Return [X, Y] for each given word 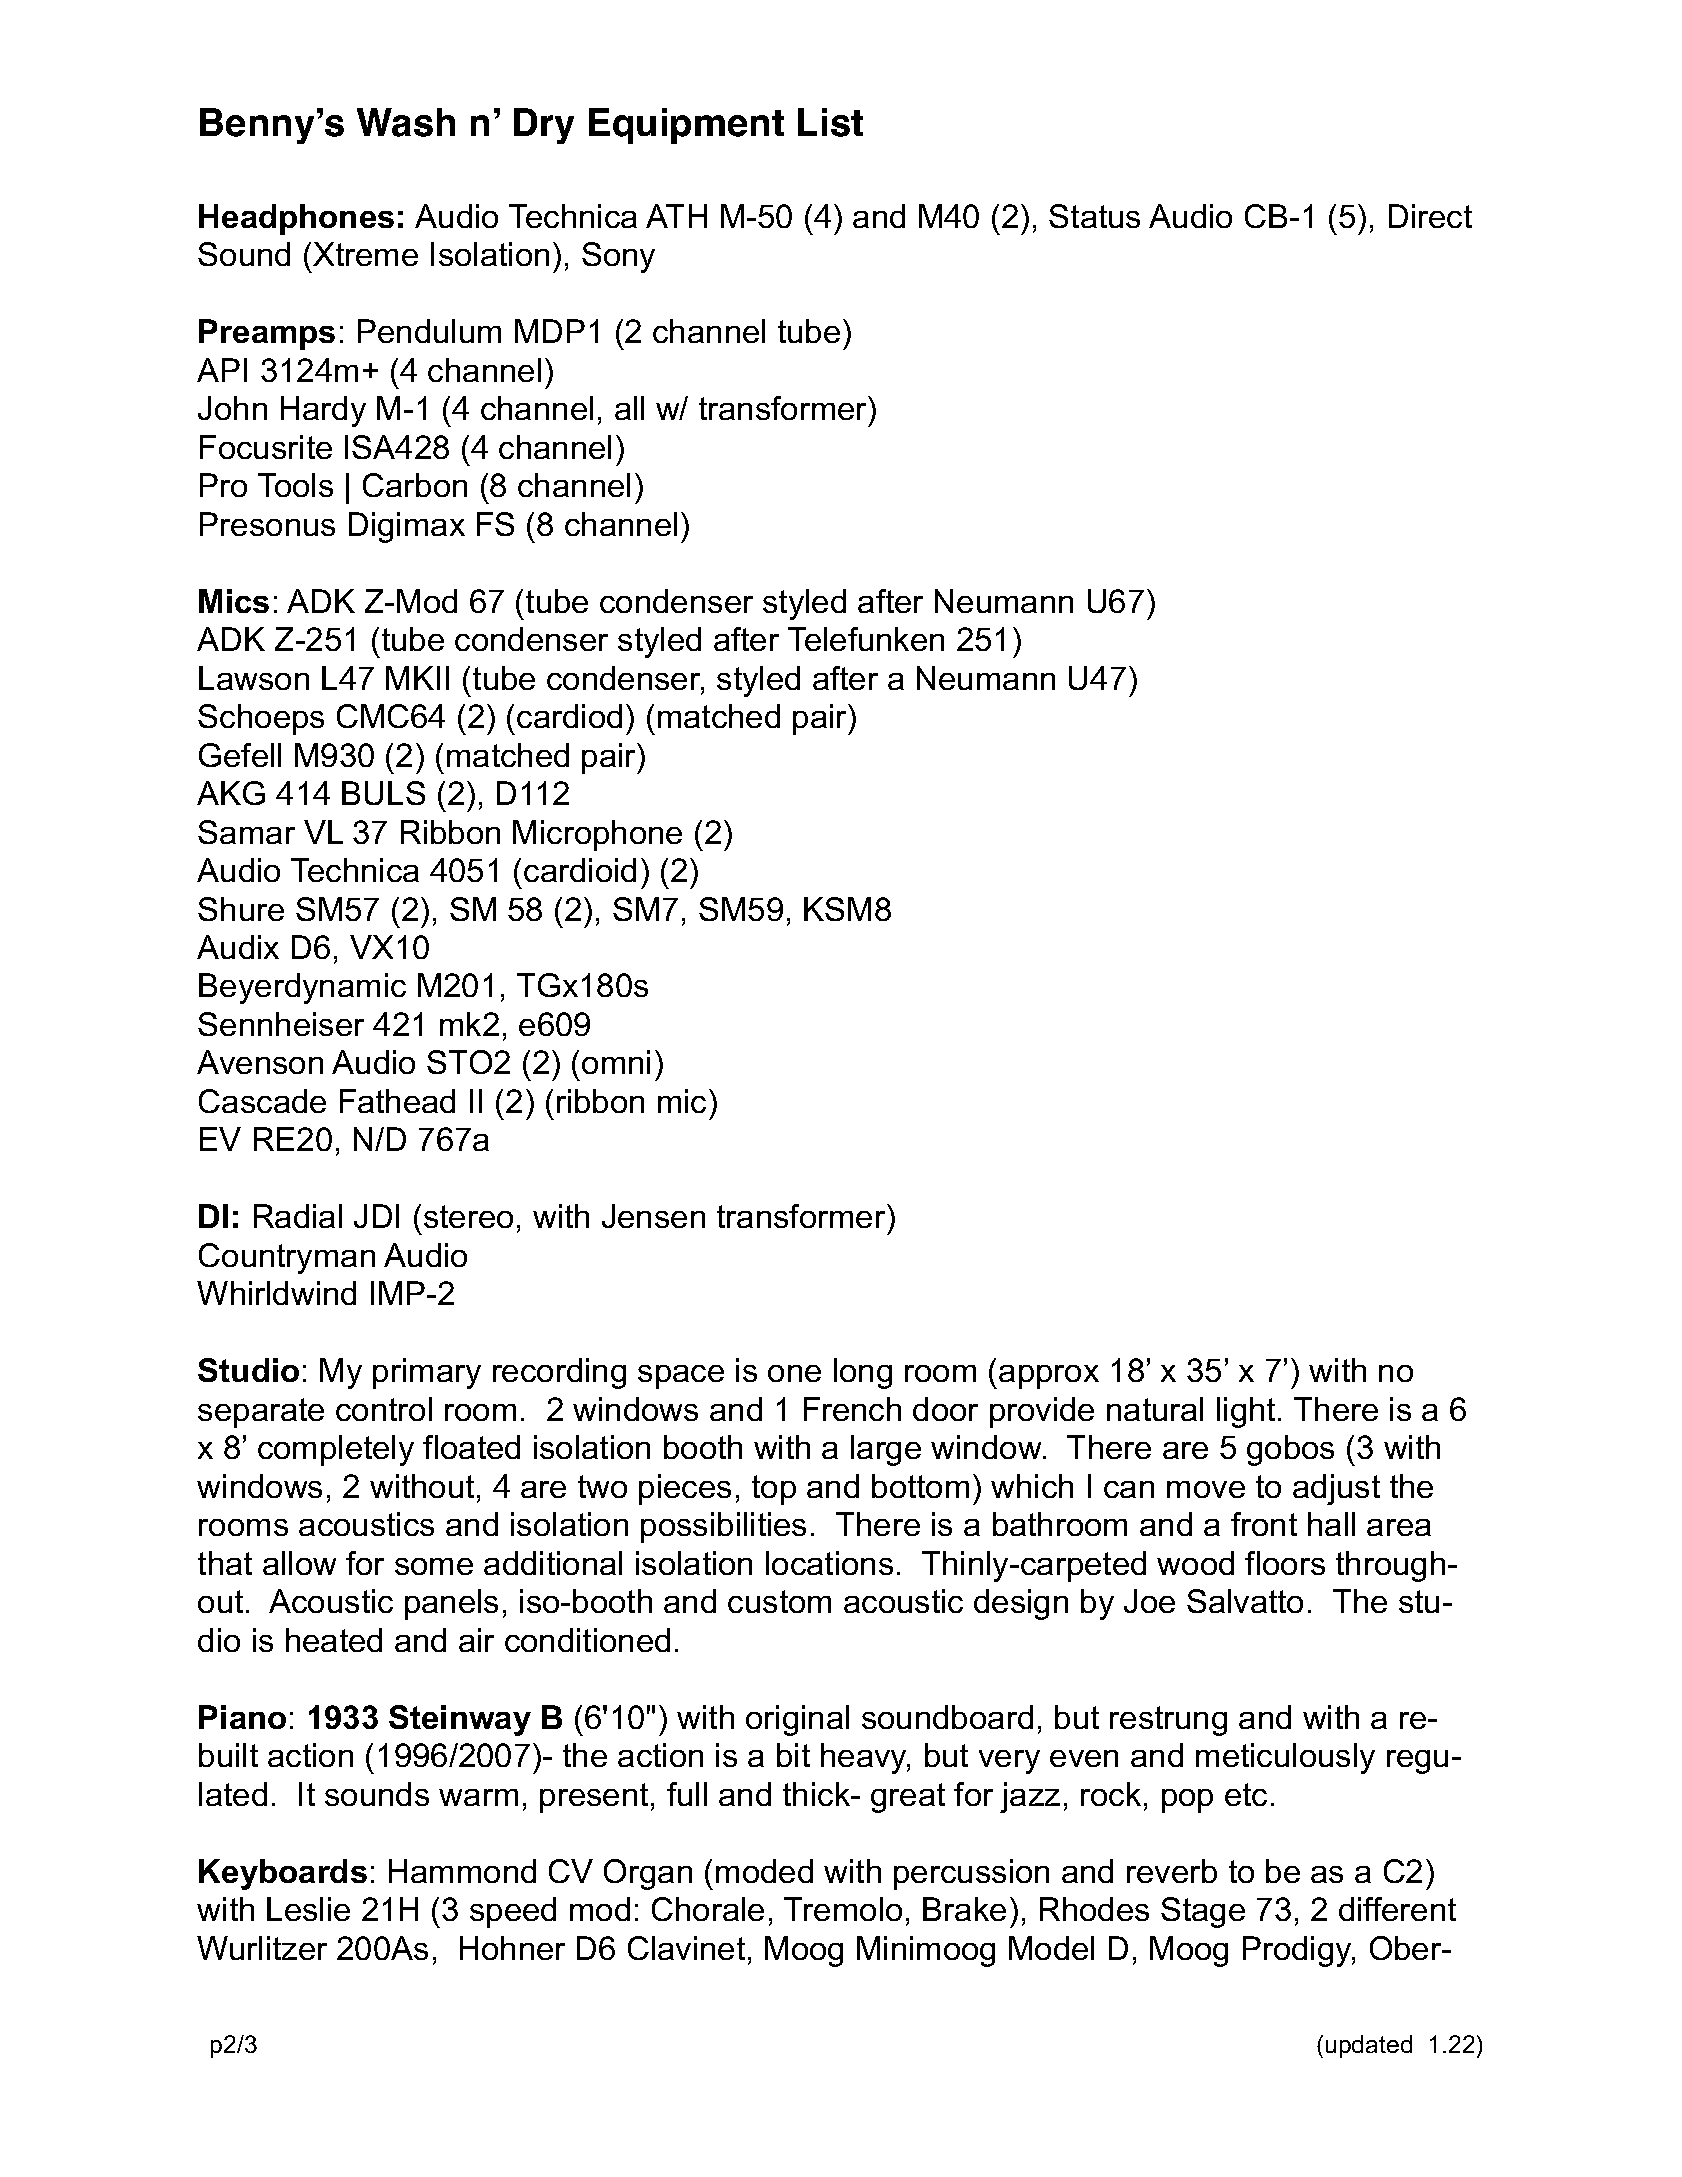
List [830, 122]
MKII [417, 678]
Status [1094, 216]
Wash [406, 122]
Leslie [308, 1909]
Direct [1430, 216]
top [774, 1490]
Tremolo [843, 1909]
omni [616, 1062]
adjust [1336, 1489]
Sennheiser [281, 1024]
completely [336, 1450]
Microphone [597, 835]
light [1246, 1412]
